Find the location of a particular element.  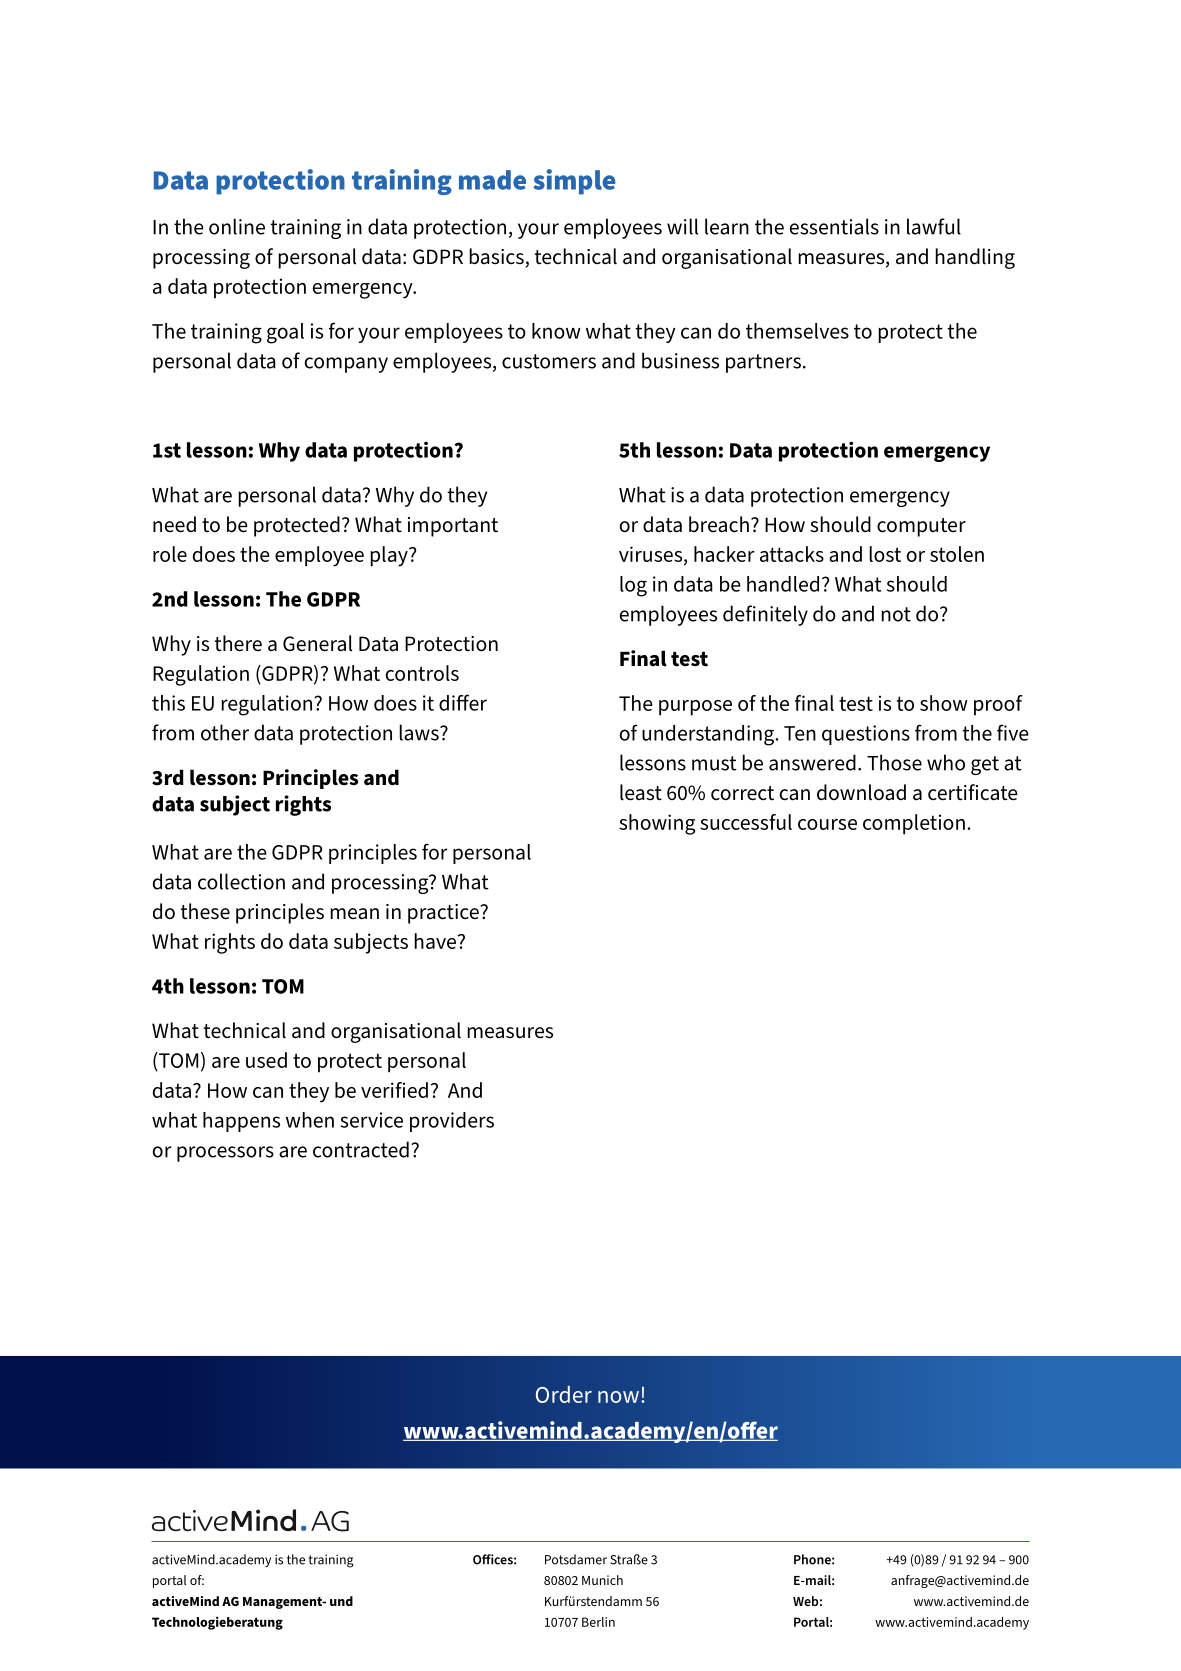

Munich is located at coordinates (602, 1580).
